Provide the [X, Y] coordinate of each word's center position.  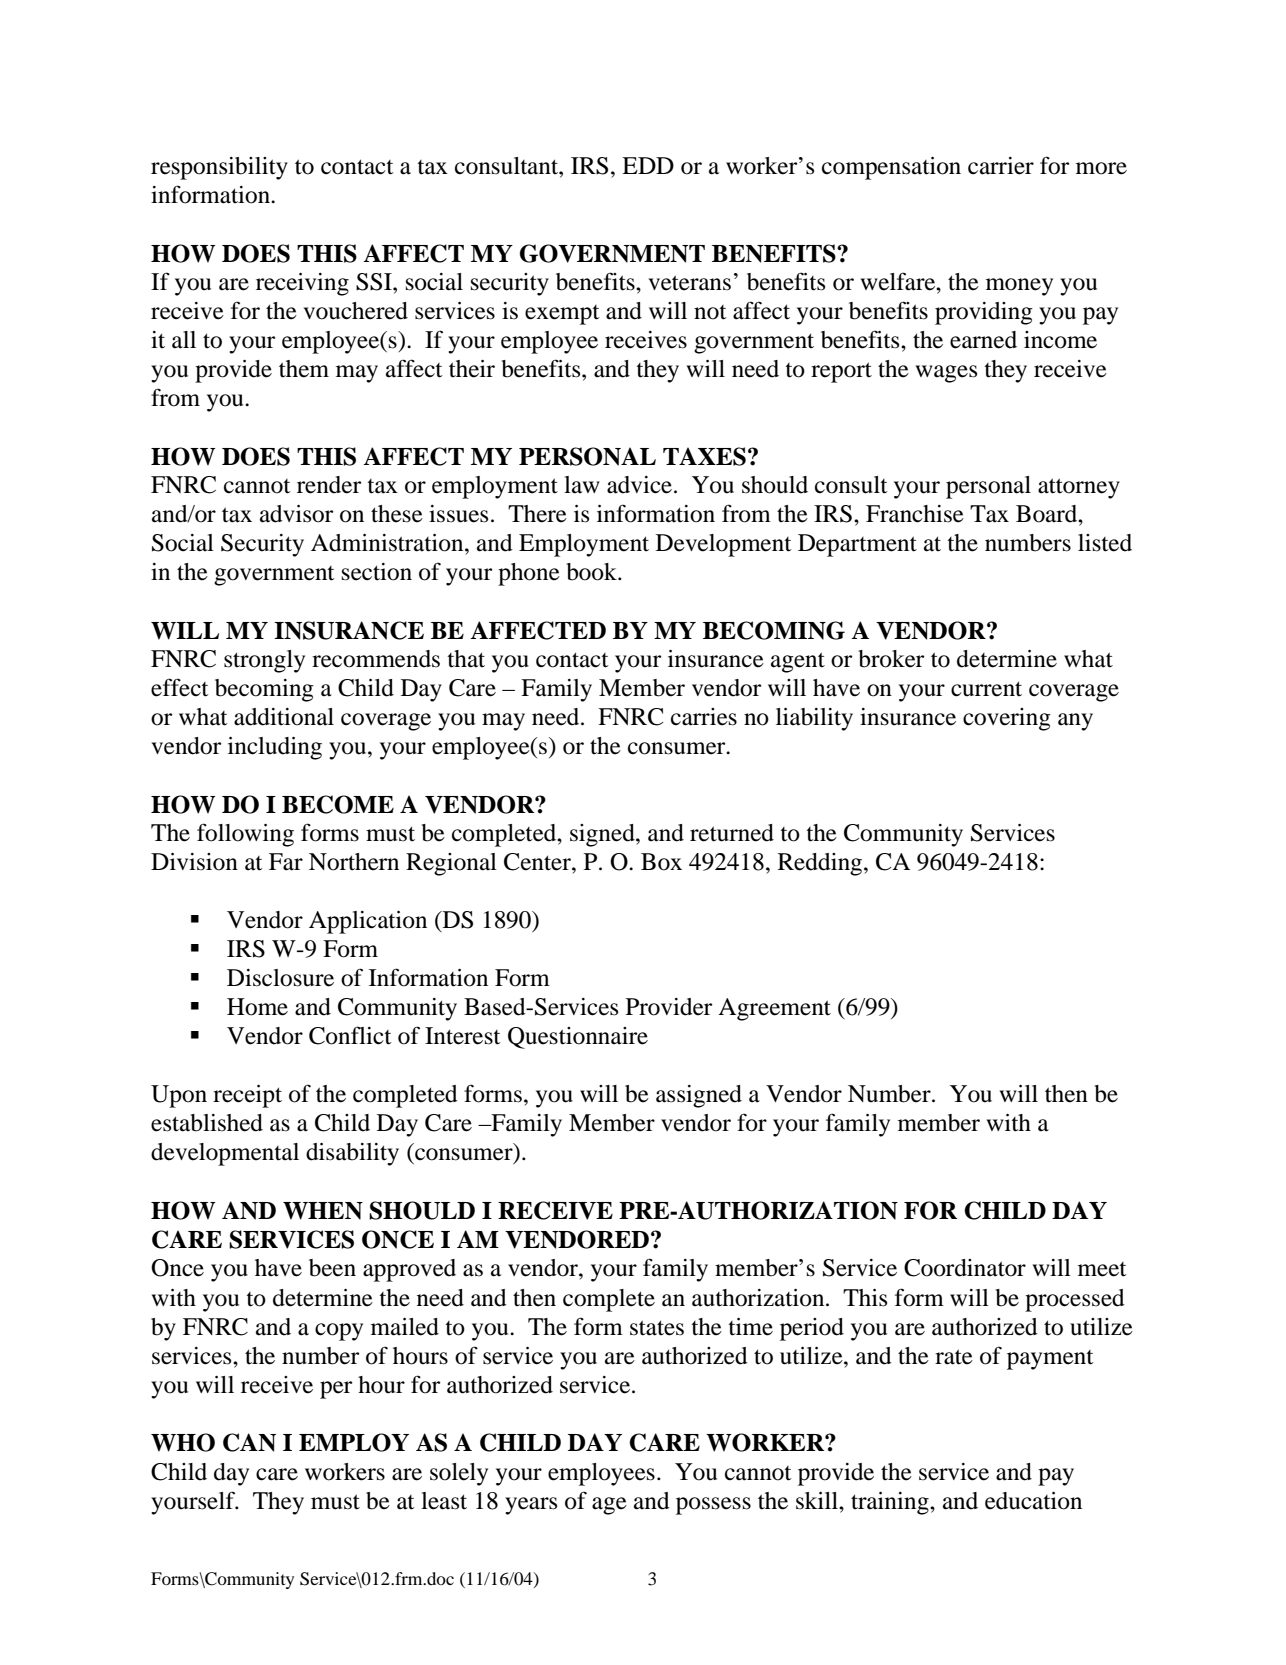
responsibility [219, 168]
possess [713, 1506]
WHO [183, 1442]
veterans [689, 283]
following [245, 835]
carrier [1001, 166]
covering [1007, 719]
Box [661, 862]
